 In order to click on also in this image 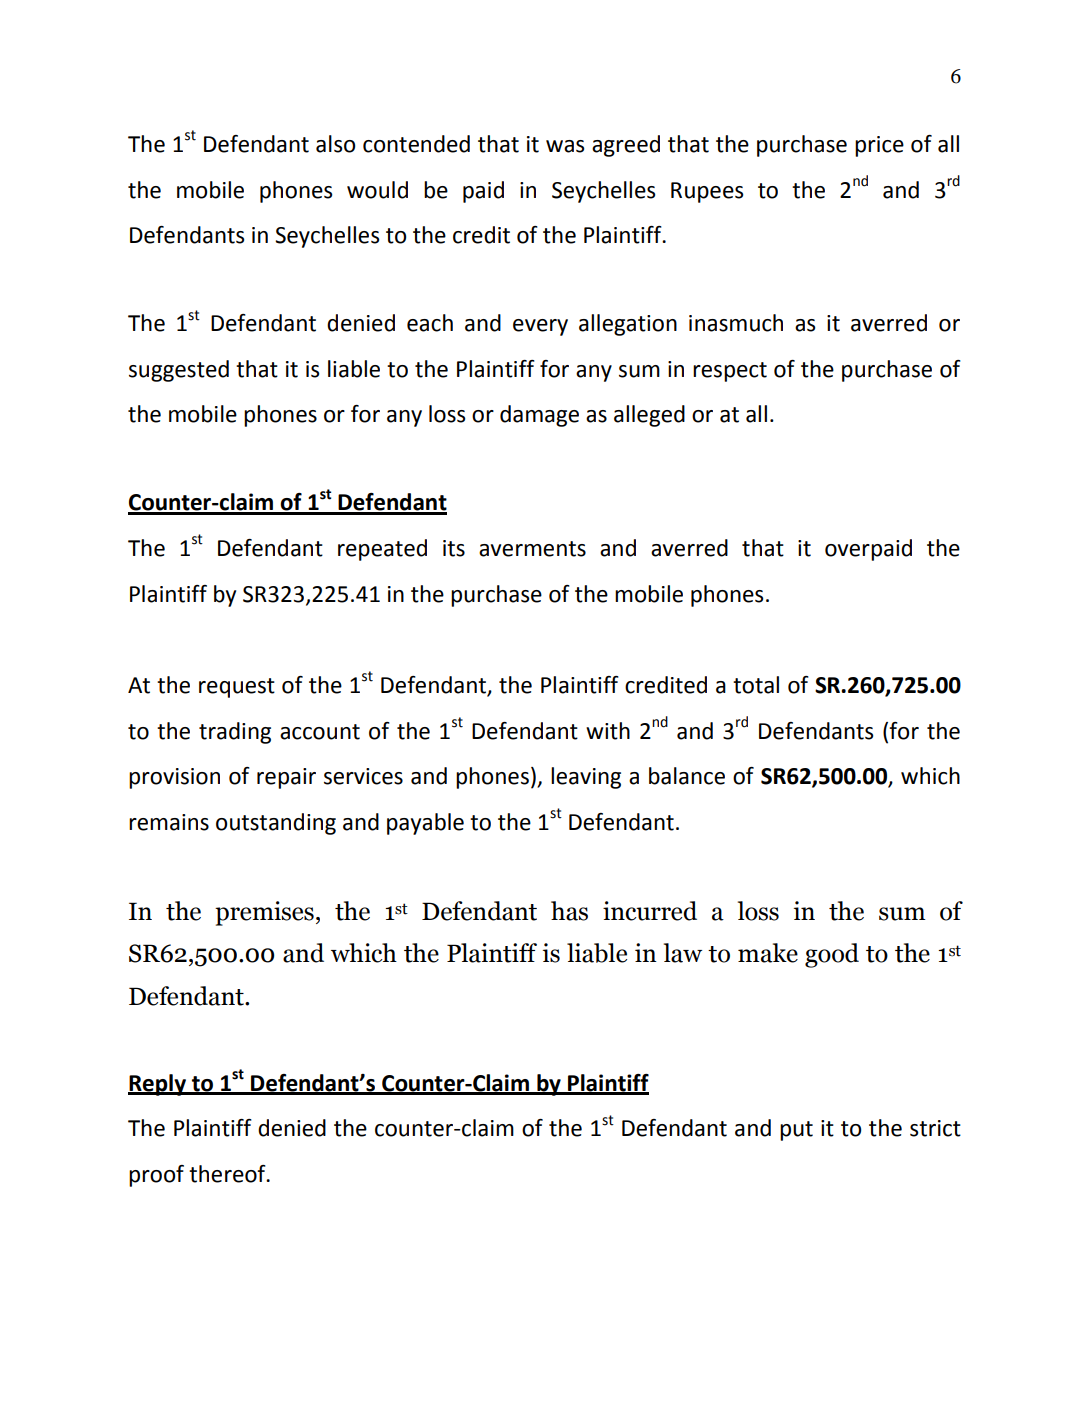, I will do `click(335, 144)`.
